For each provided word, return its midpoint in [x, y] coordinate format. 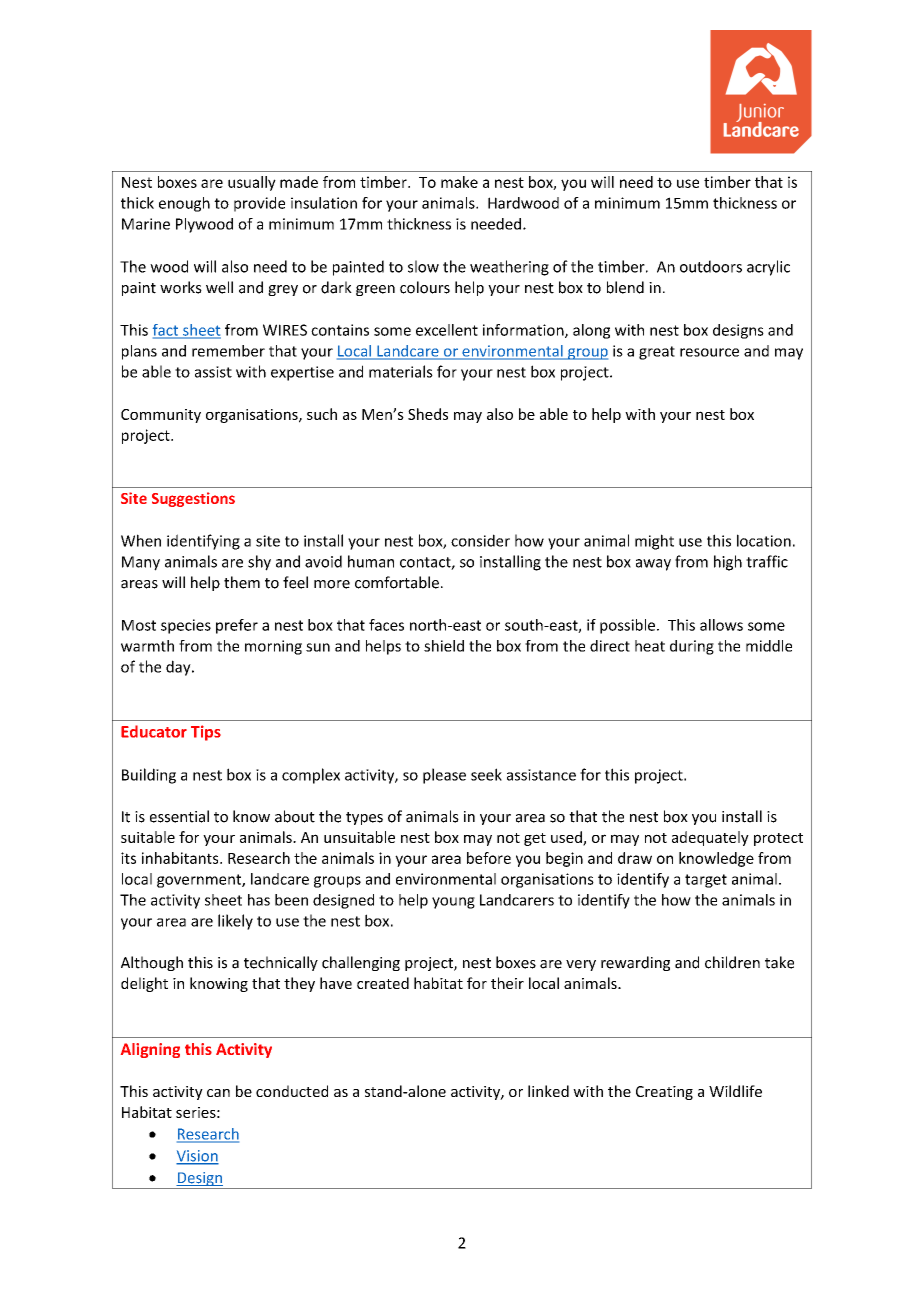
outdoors [711, 266]
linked [548, 1091]
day [179, 668]
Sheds [428, 414]
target [706, 881]
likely [235, 922]
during [692, 647]
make [459, 182]
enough [184, 204]
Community [161, 416]
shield [444, 646]
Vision [197, 1157]
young [453, 903]
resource [709, 352]
